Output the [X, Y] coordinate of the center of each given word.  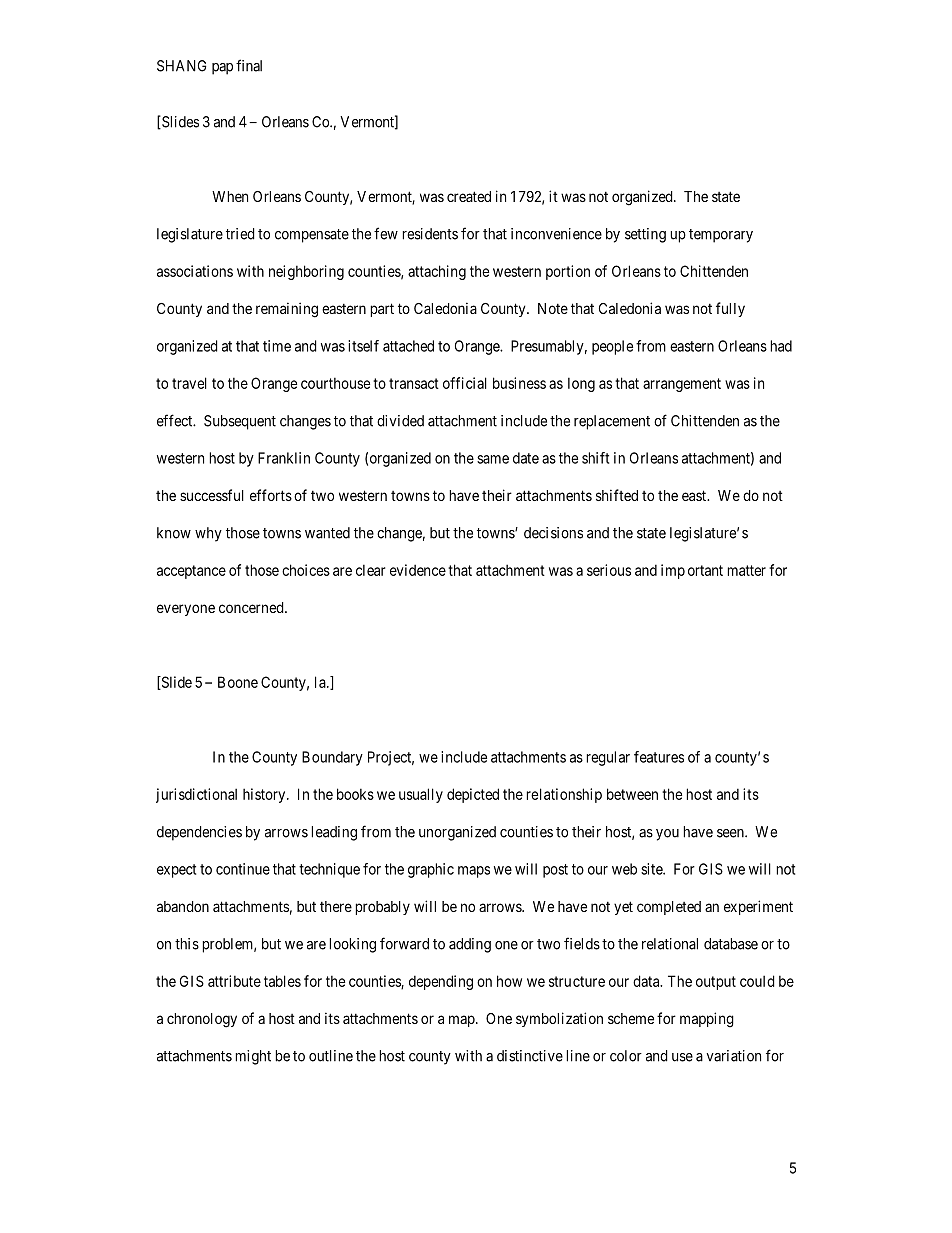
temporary [721, 236]
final [249, 65]
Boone [238, 682]
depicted [473, 795]
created [469, 196]
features [659, 757]
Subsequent [240, 422]
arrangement [682, 385]
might [253, 1057]
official [465, 383]
